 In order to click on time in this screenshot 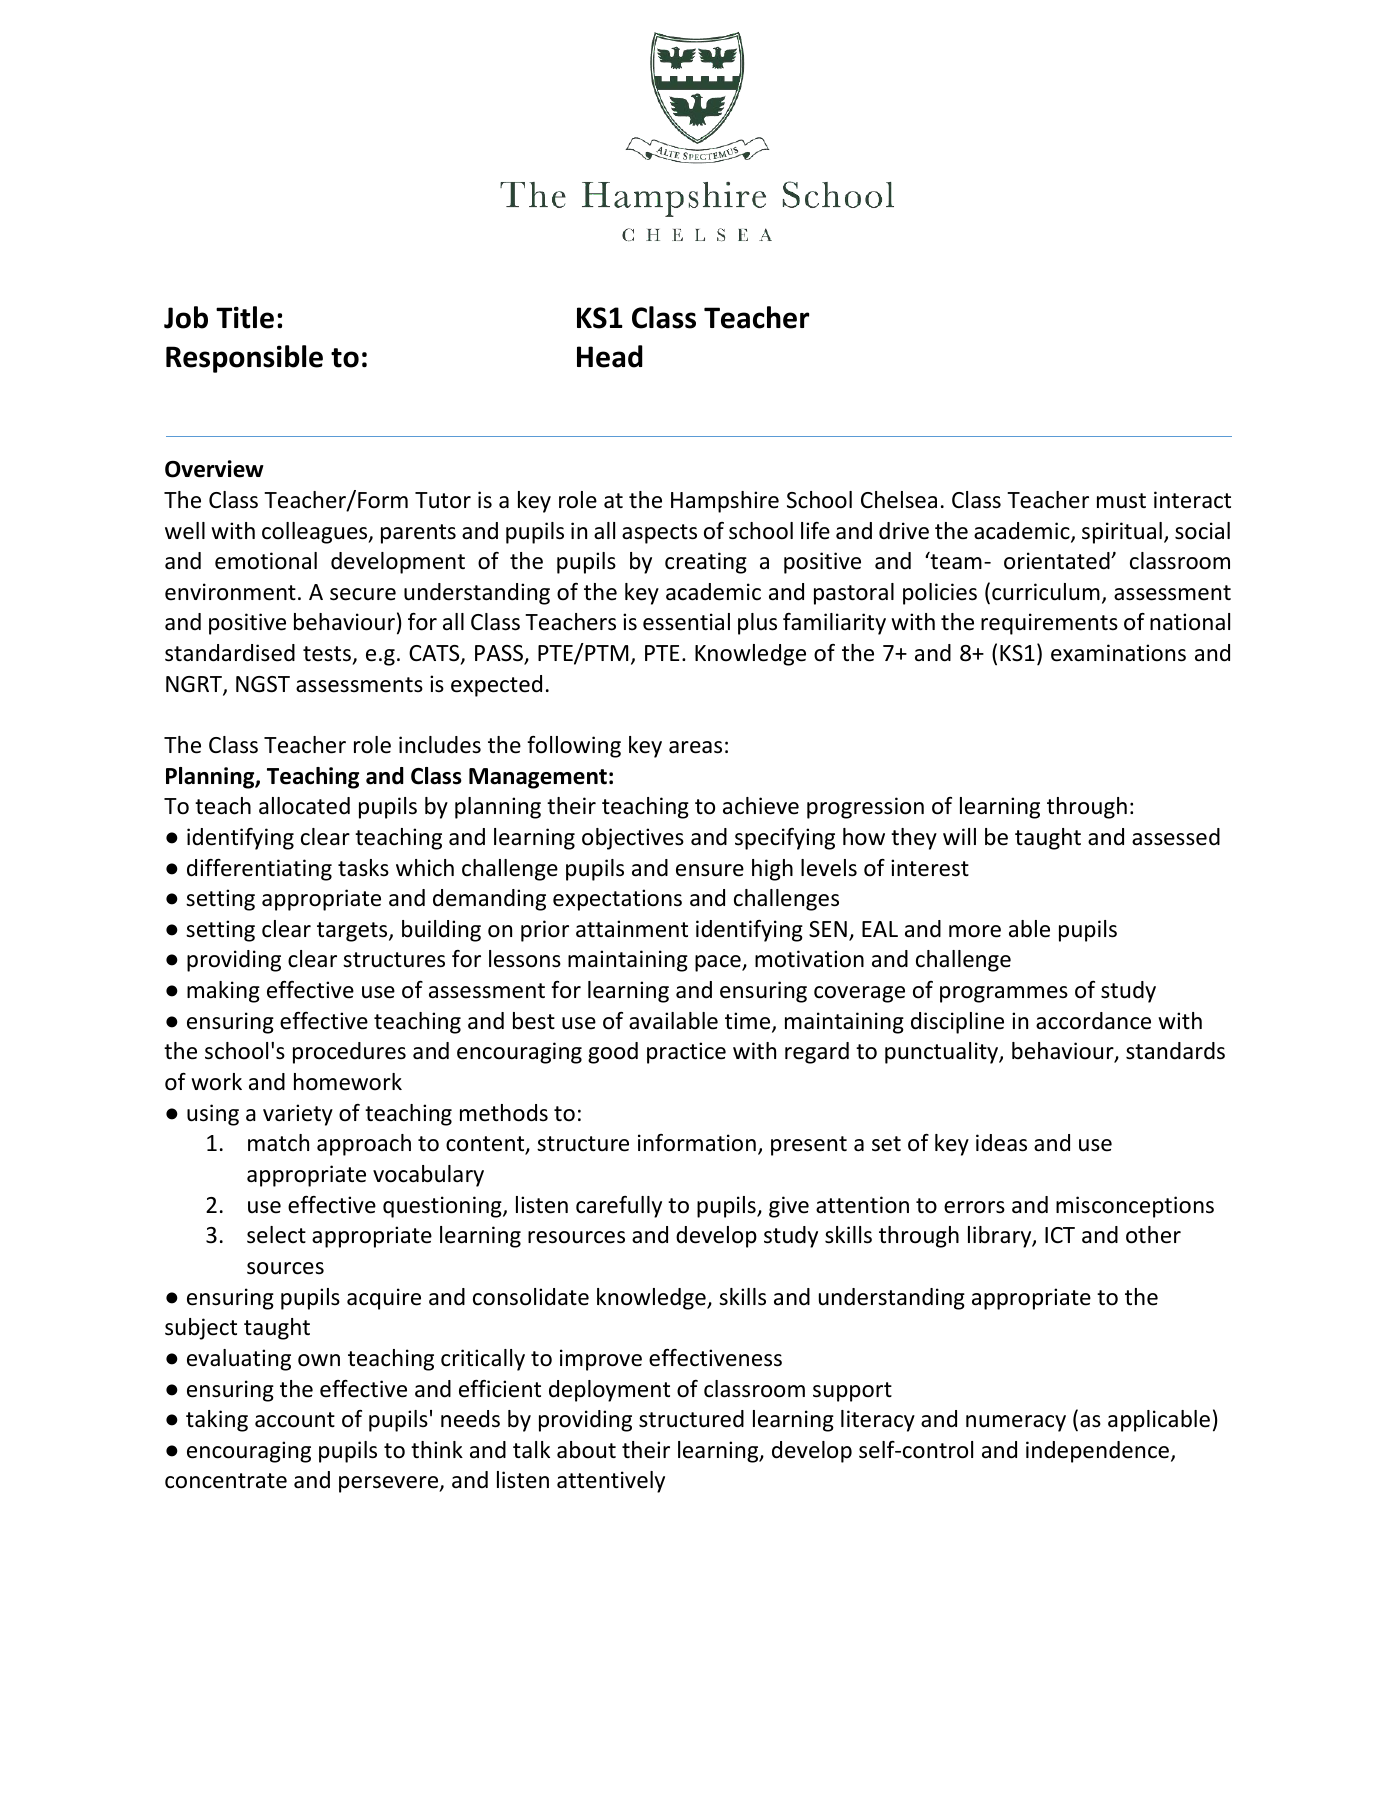, I will do `click(749, 1022)`.
